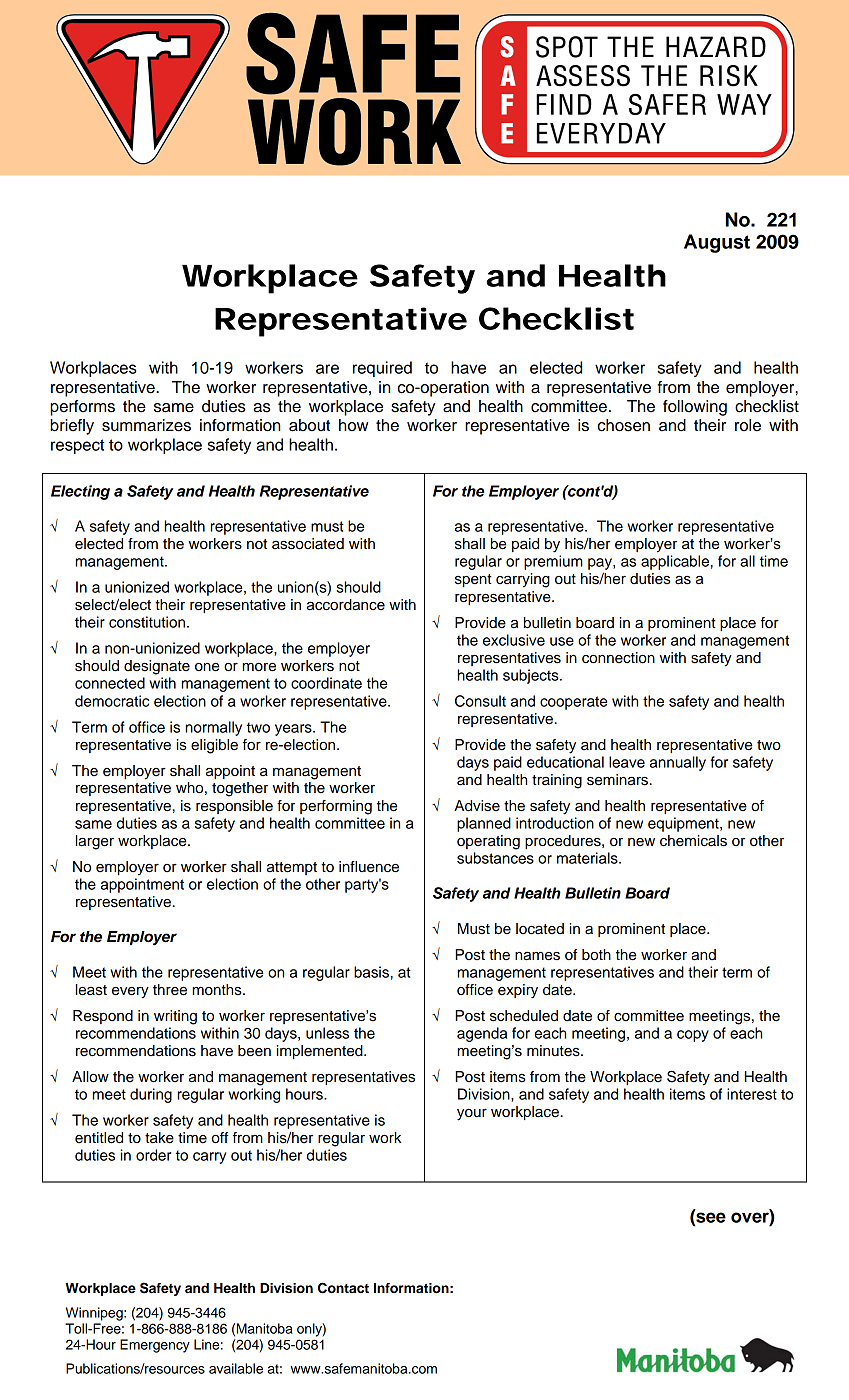 The image size is (849, 1400). Describe the element at coordinates (693, 1036) in the screenshot. I see `copy` at that location.
